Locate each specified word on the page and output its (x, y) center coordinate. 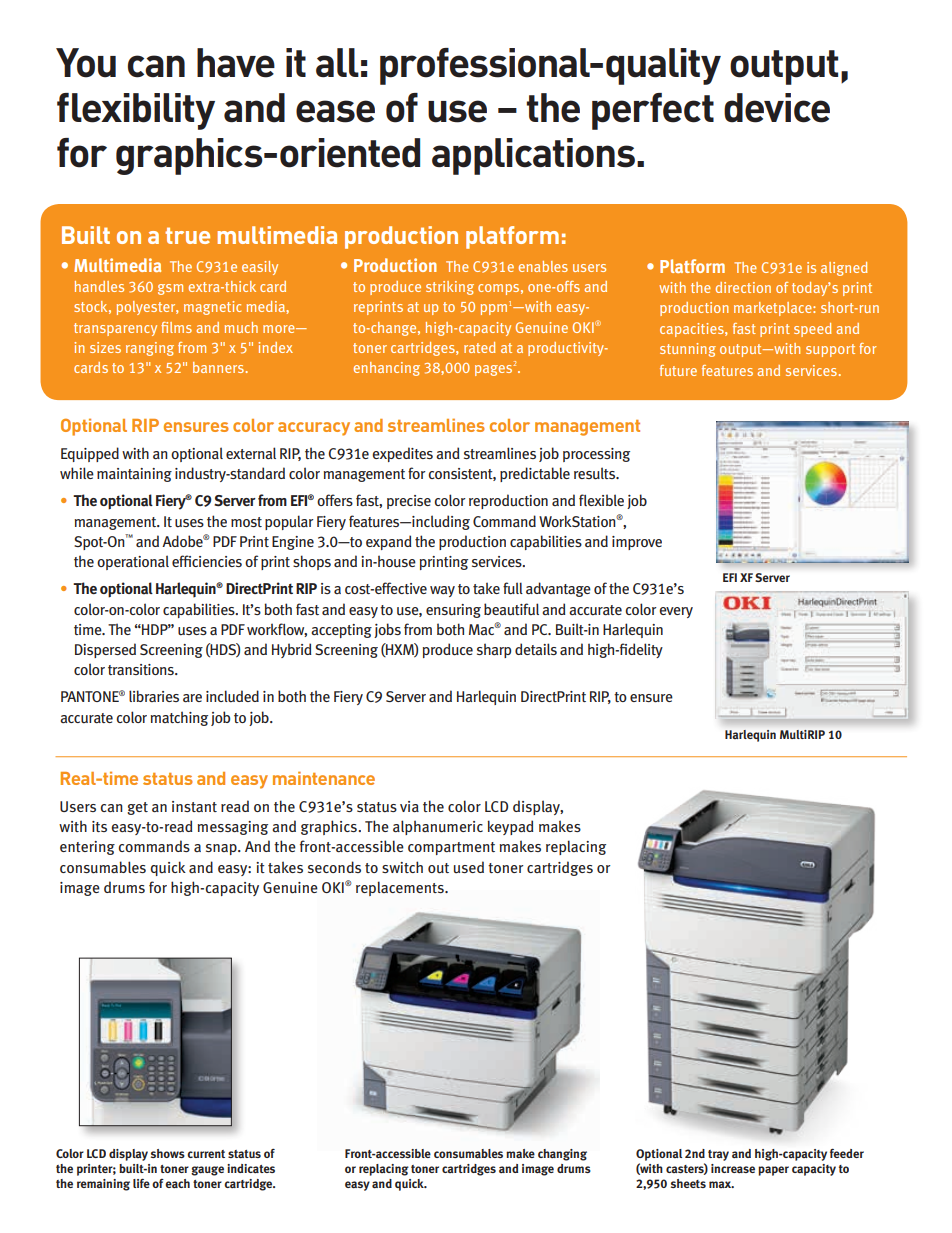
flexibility (136, 111)
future (678, 370)
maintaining (134, 475)
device (777, 108)
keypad (511, 827)
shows (168, 1153)
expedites (402, 454)
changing (562, 1155)
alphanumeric (438, 827)
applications (533, 156)
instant (194, 806)
